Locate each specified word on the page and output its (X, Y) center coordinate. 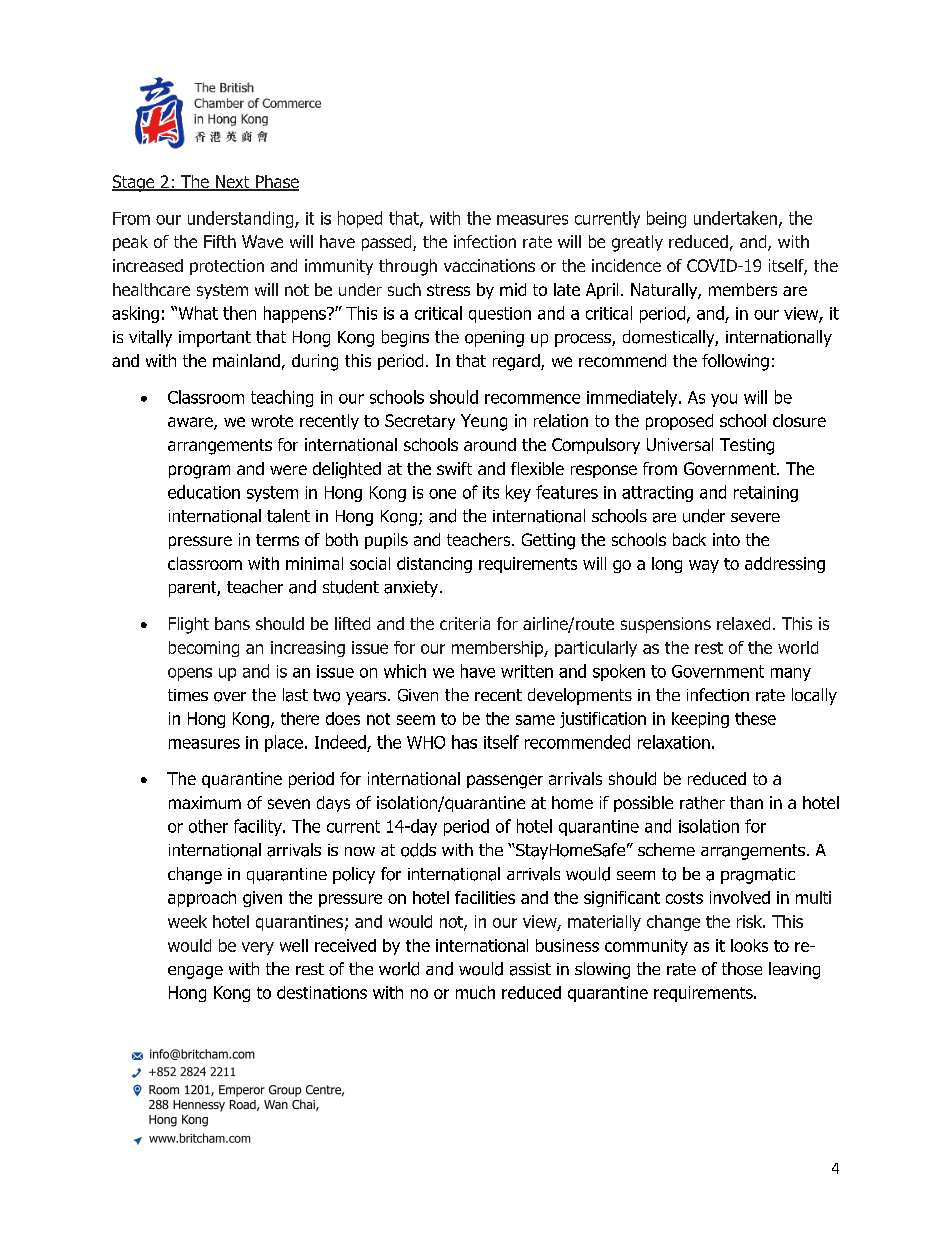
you (724, 400)
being (666, 219)
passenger (505, 782)
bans (232, 623)
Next (232, 183)
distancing (434, 565)
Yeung (484, 422)
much (475, 992)
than (746, 802)
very (258, 948)
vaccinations (489, 265)
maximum (205, 802)
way (704, 566)
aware (191, 423)
